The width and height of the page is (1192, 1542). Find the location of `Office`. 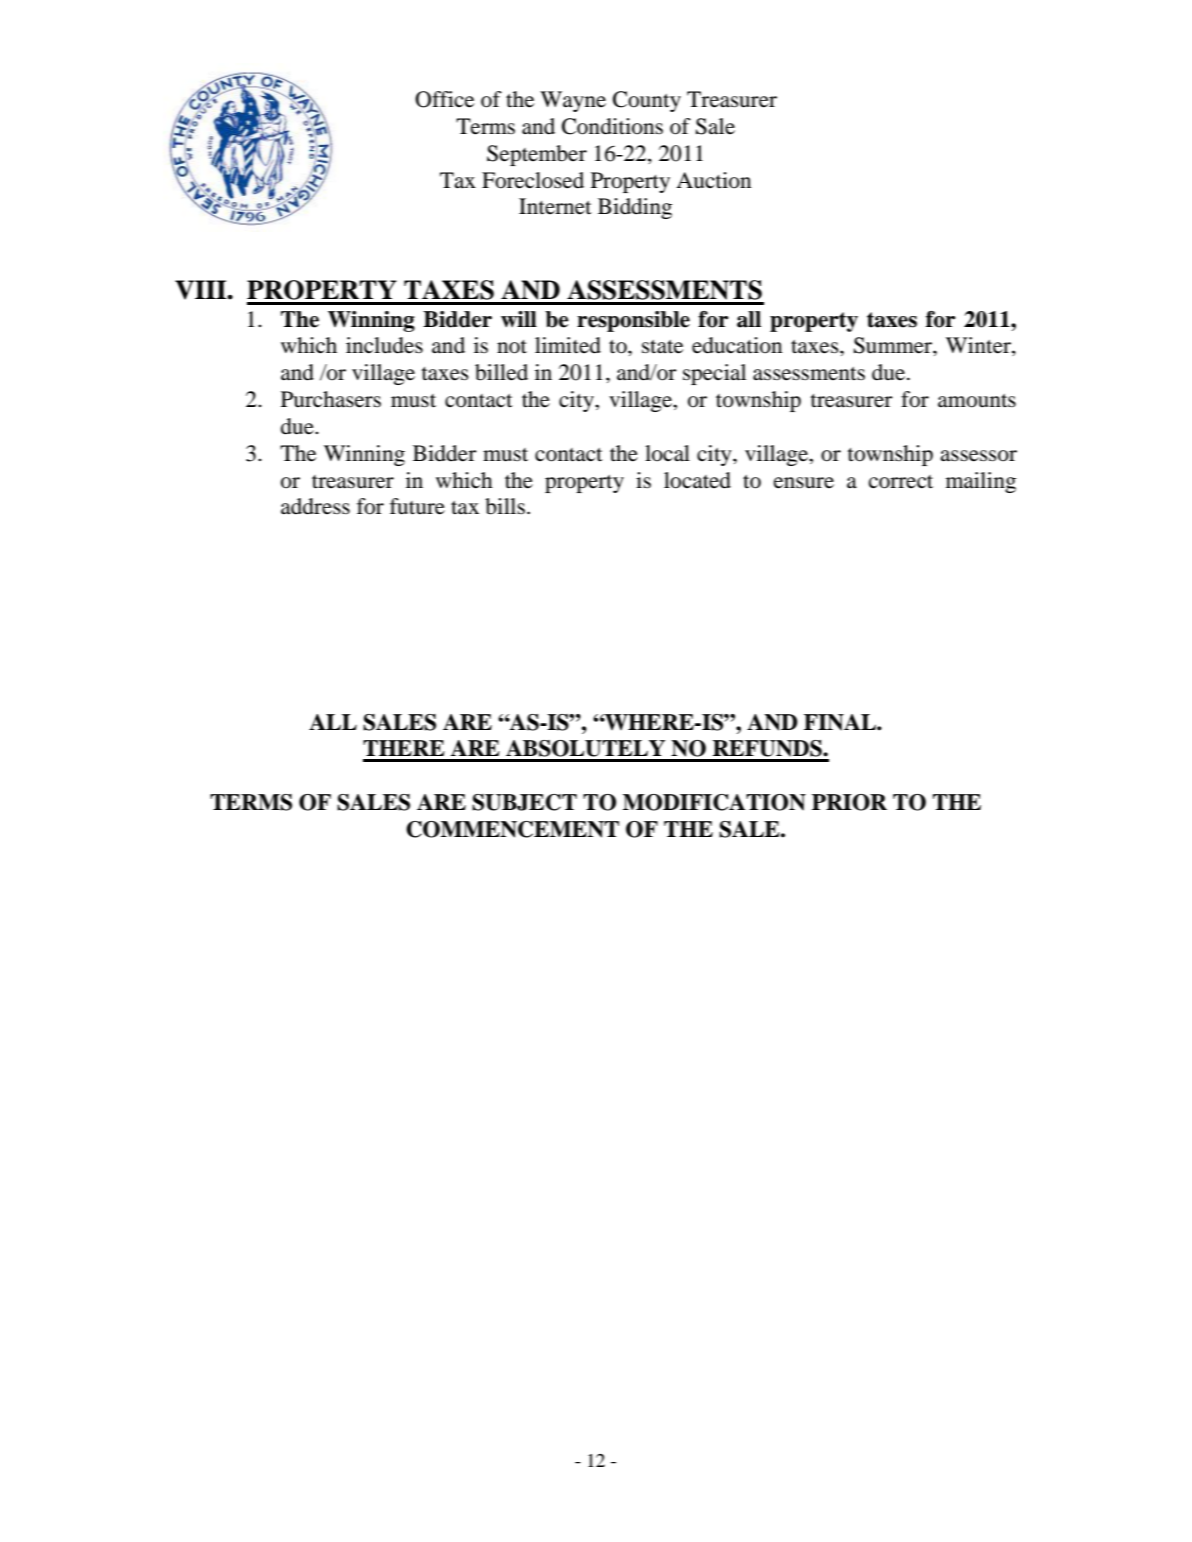

Office is located at coordinates (444, 99).
